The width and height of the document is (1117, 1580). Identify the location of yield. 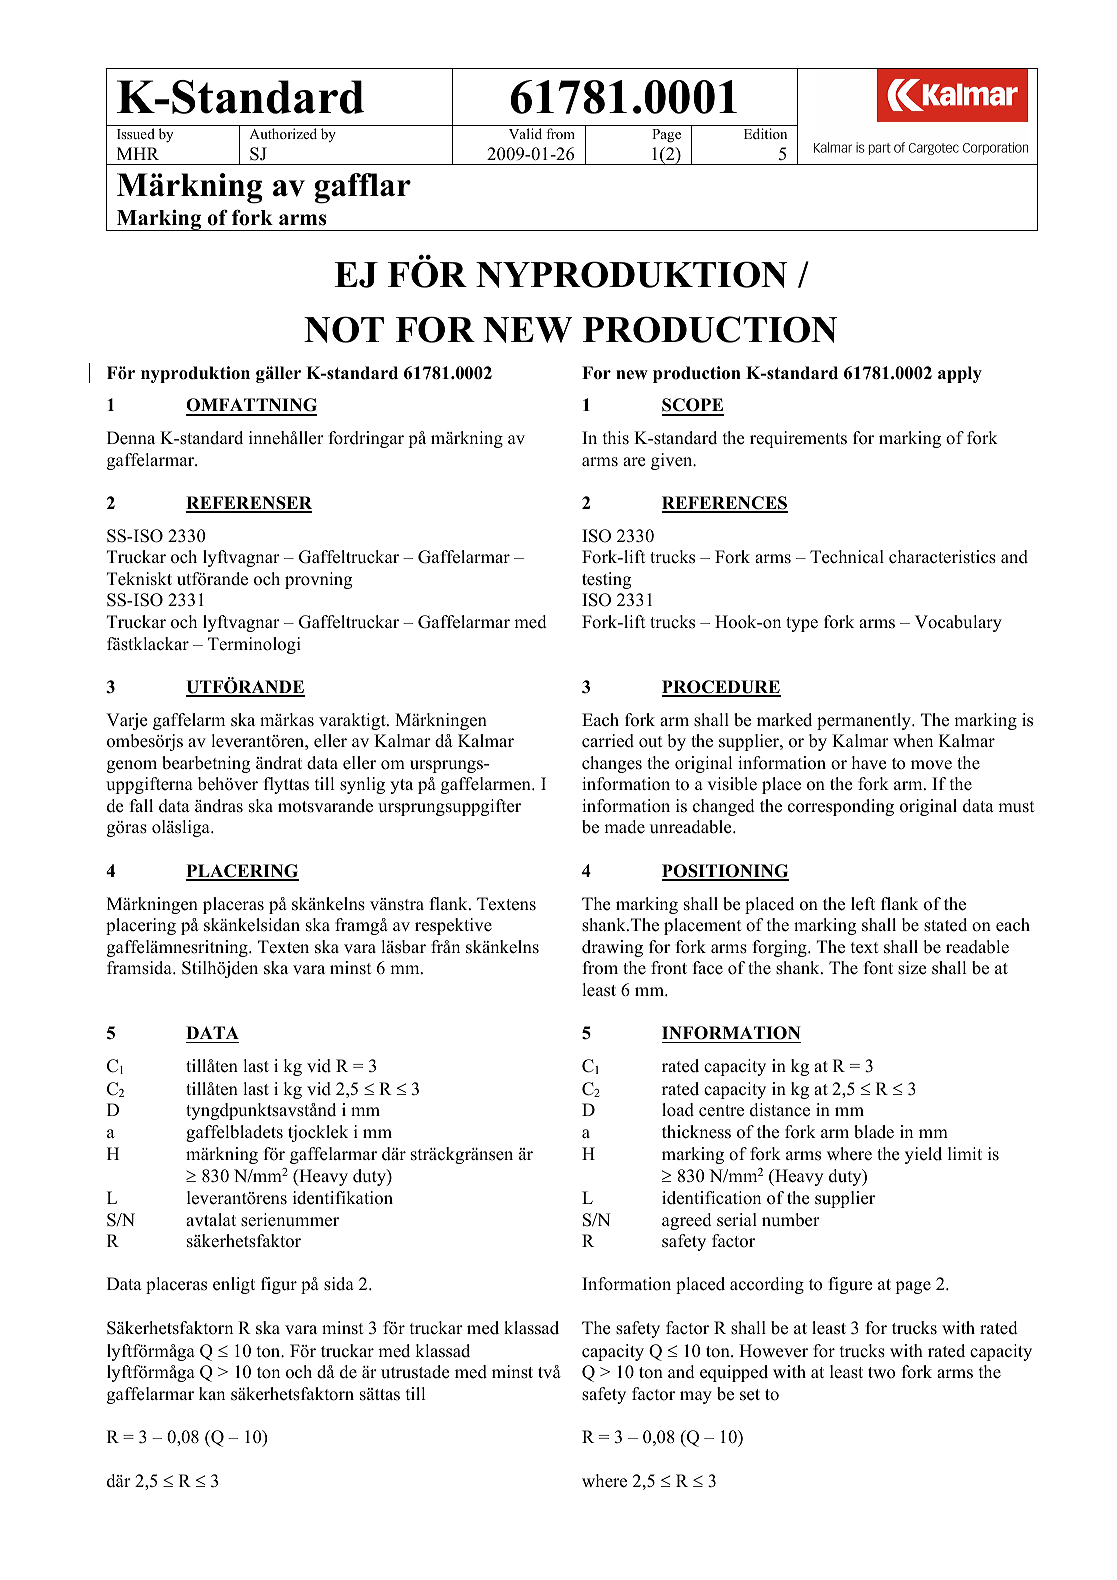
(923, 1155).
